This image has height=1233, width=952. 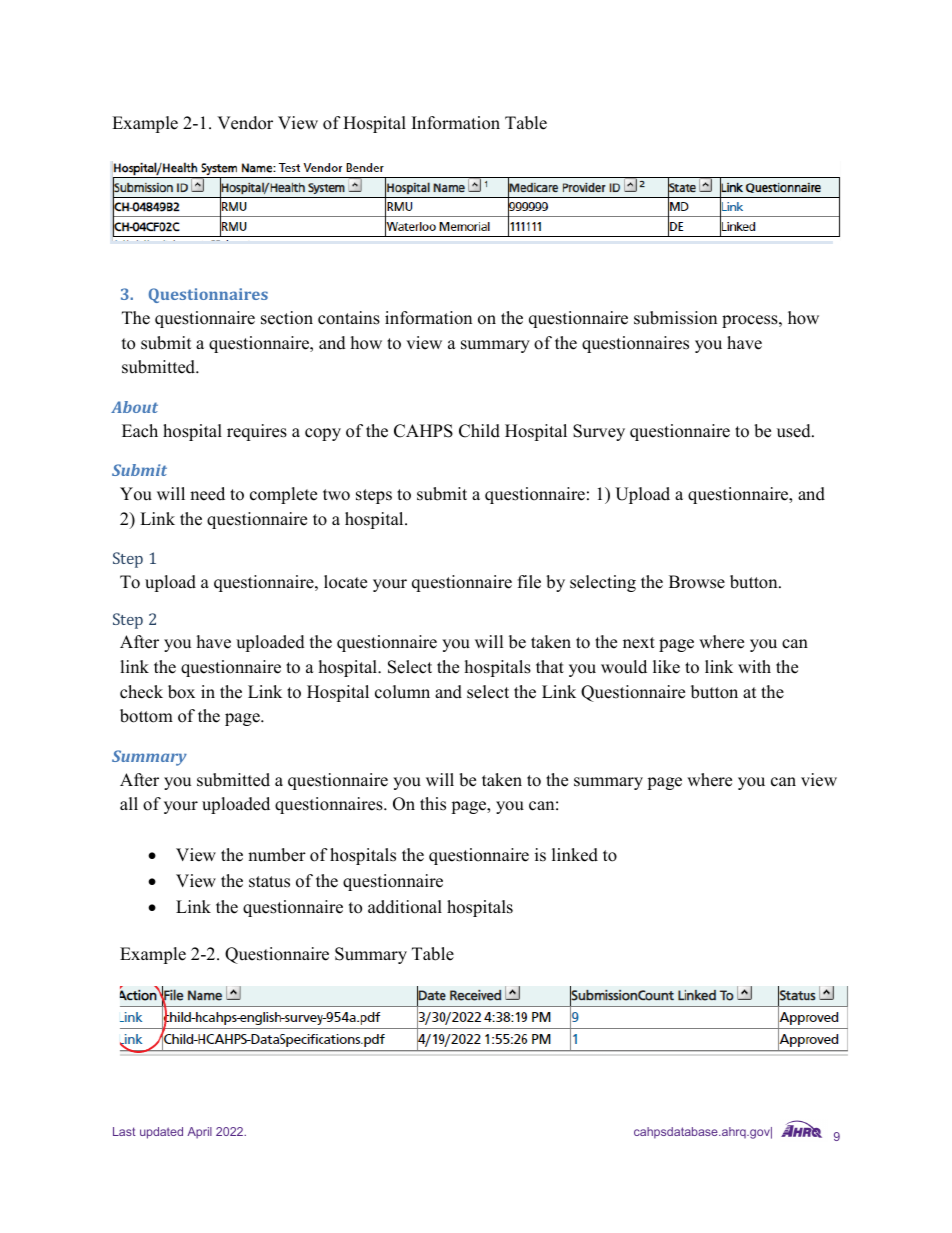 What do you see at coordinates (245, 123) in the image?
I see `Vendor` at bounding box center [245, 123].
